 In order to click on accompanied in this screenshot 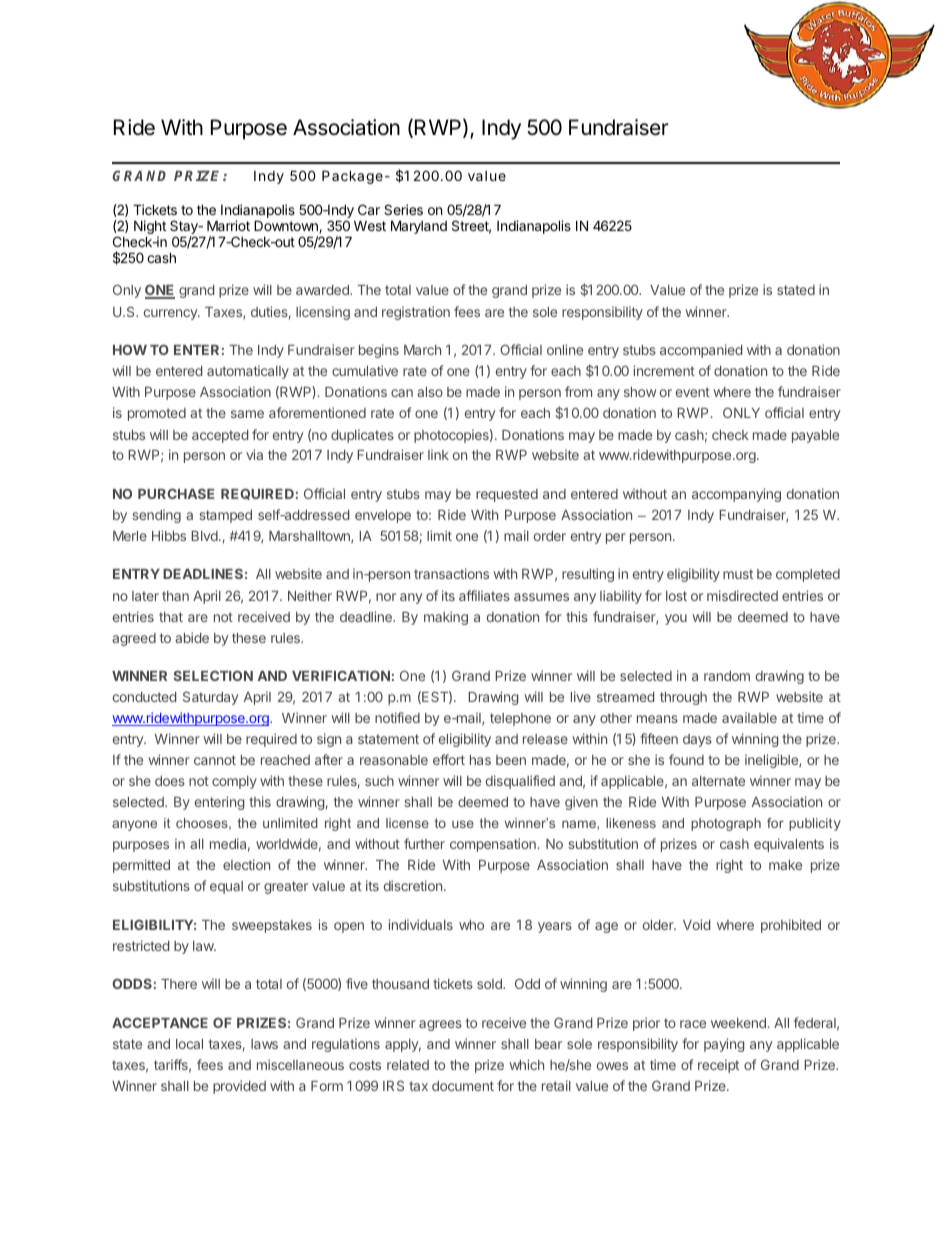, I will do `click(701, 351)`.
